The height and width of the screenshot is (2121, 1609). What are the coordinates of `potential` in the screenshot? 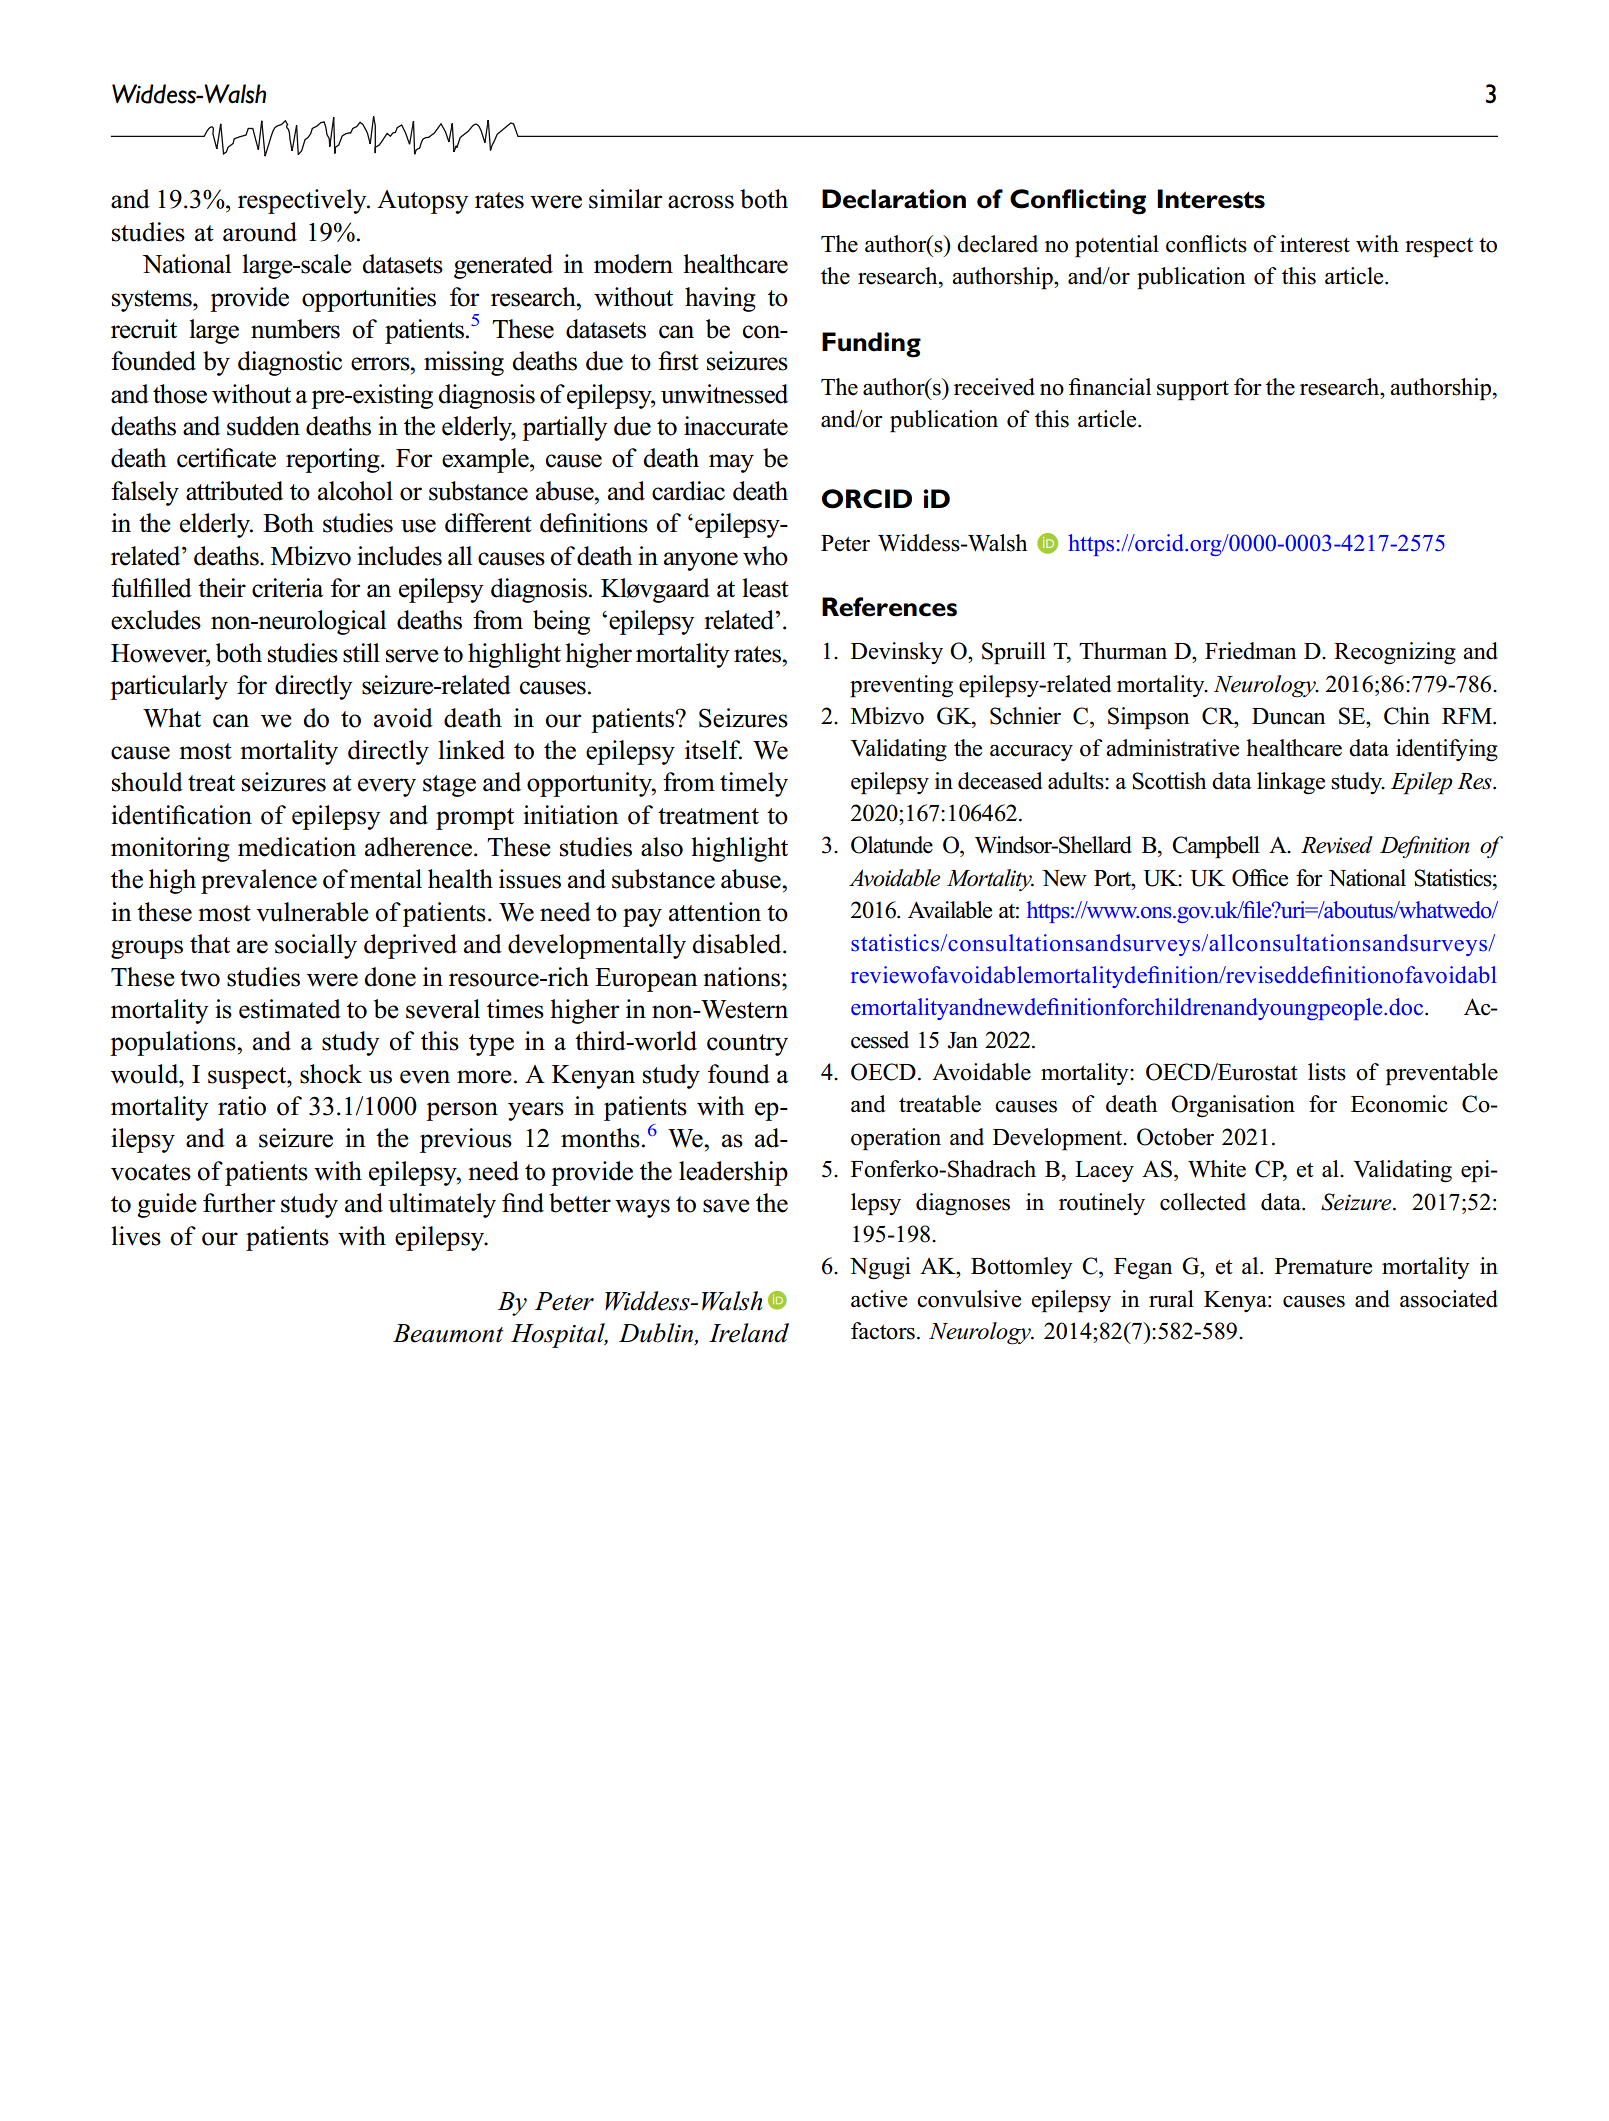 It's located at (1117, 246).
